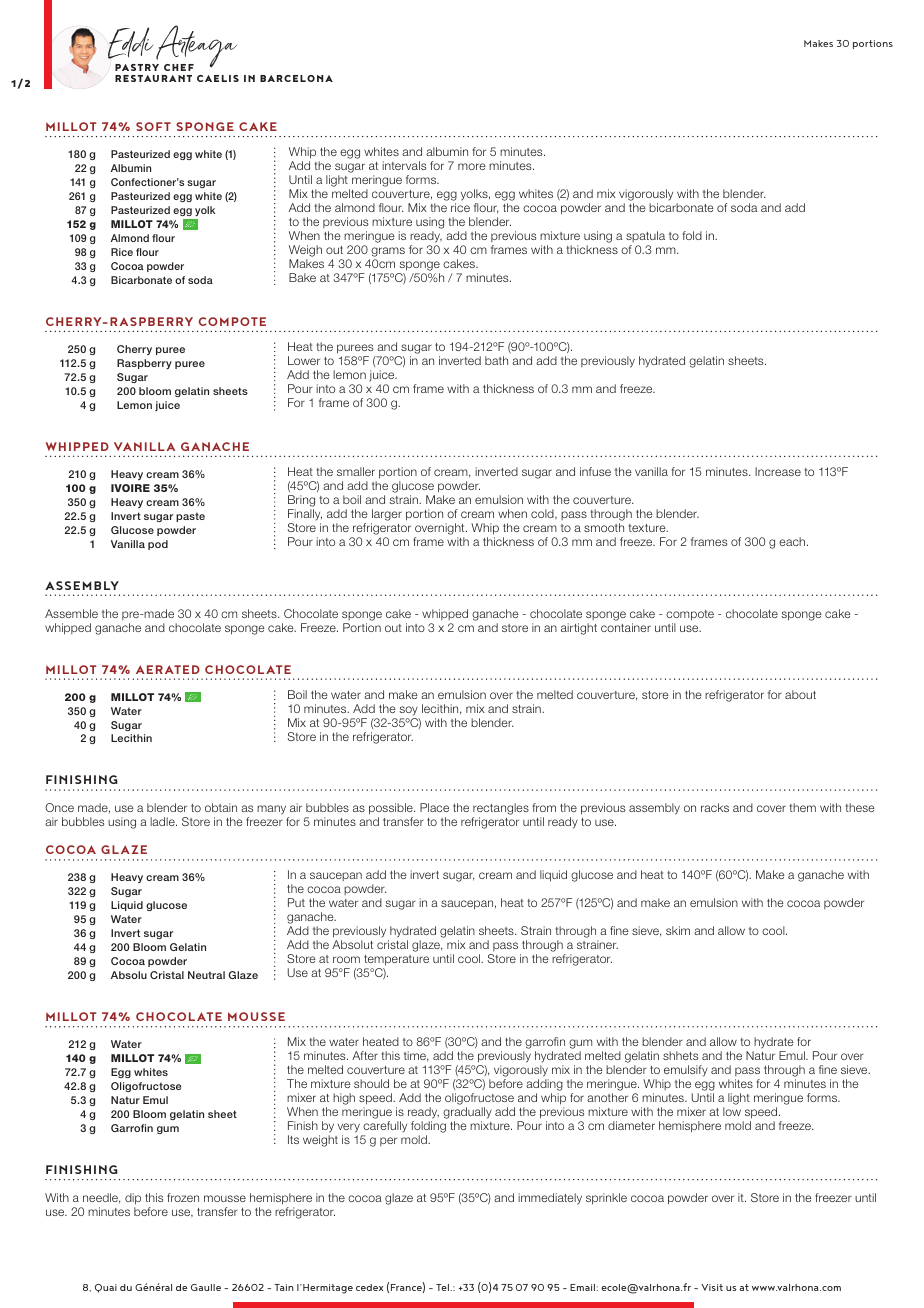 The image size is (924, 1308). I want to click on PASTRY, so click(137, 67).
